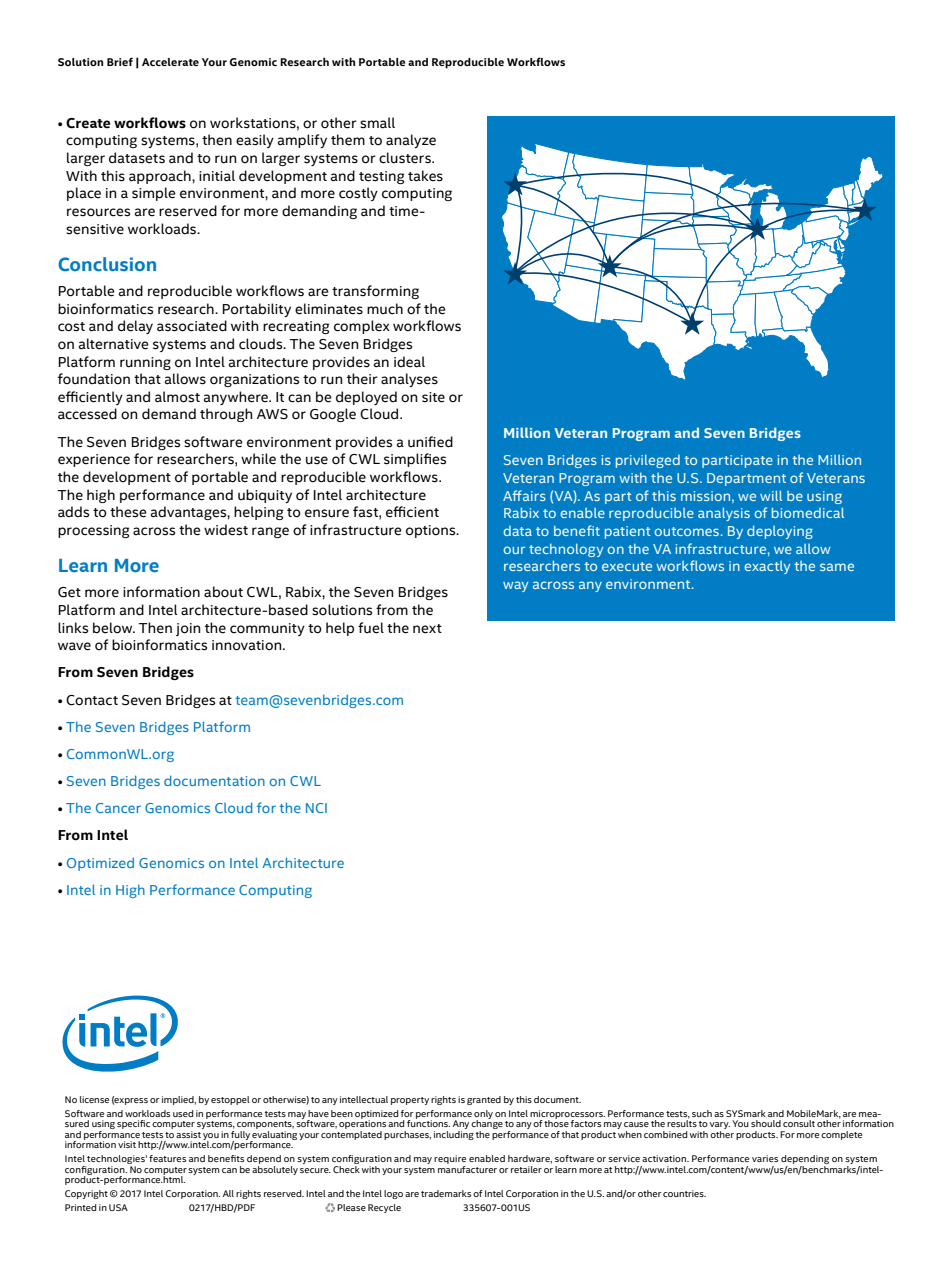  What do you see at coordinates (425, 176) in the screenshot?
I see `takes` at bounding box center [425, 176].
